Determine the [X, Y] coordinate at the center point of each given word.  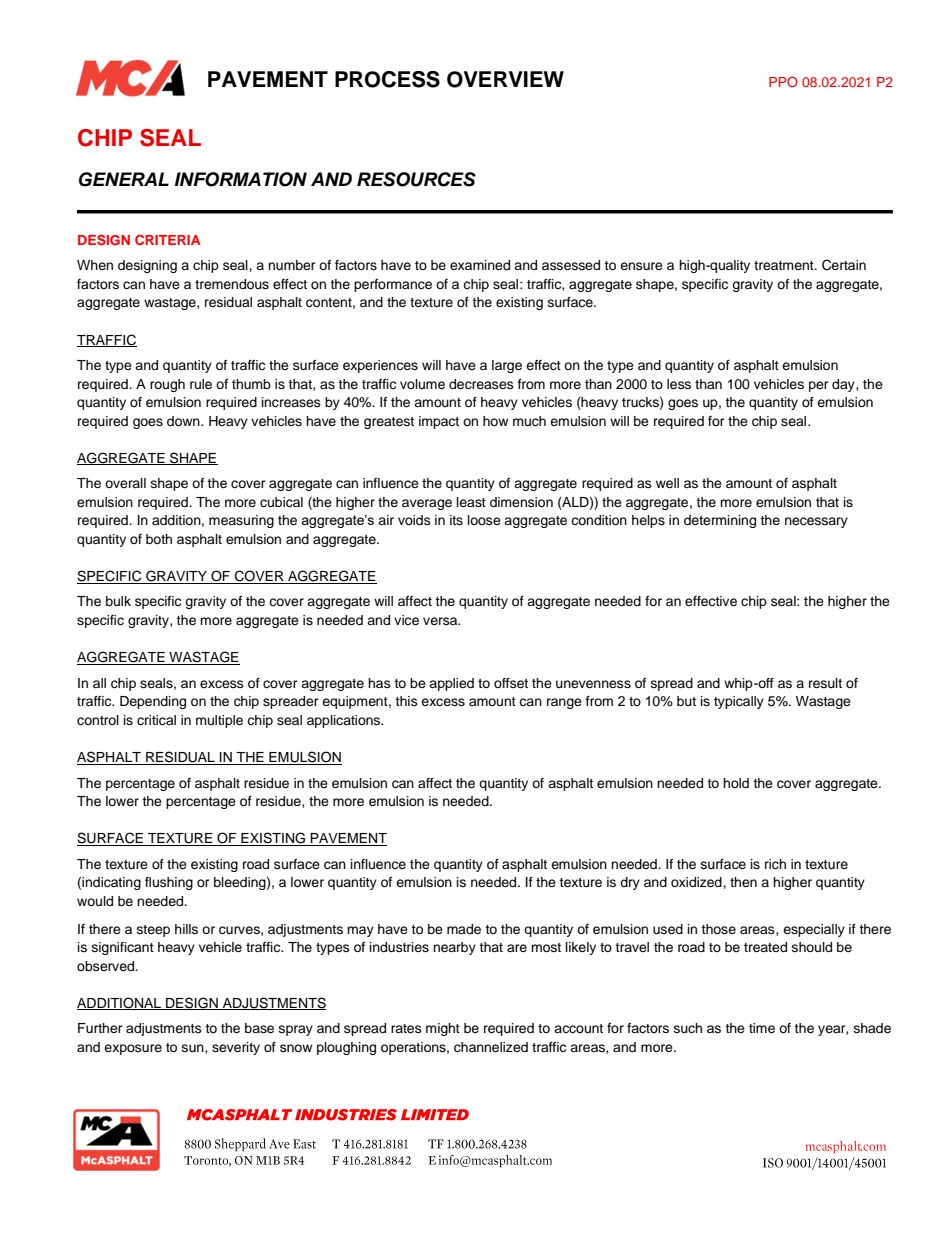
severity [236, 1048]
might [443, 1029]
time [762, 1028]
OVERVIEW [505, 79]
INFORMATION [241, 179]
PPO [783, 81]
